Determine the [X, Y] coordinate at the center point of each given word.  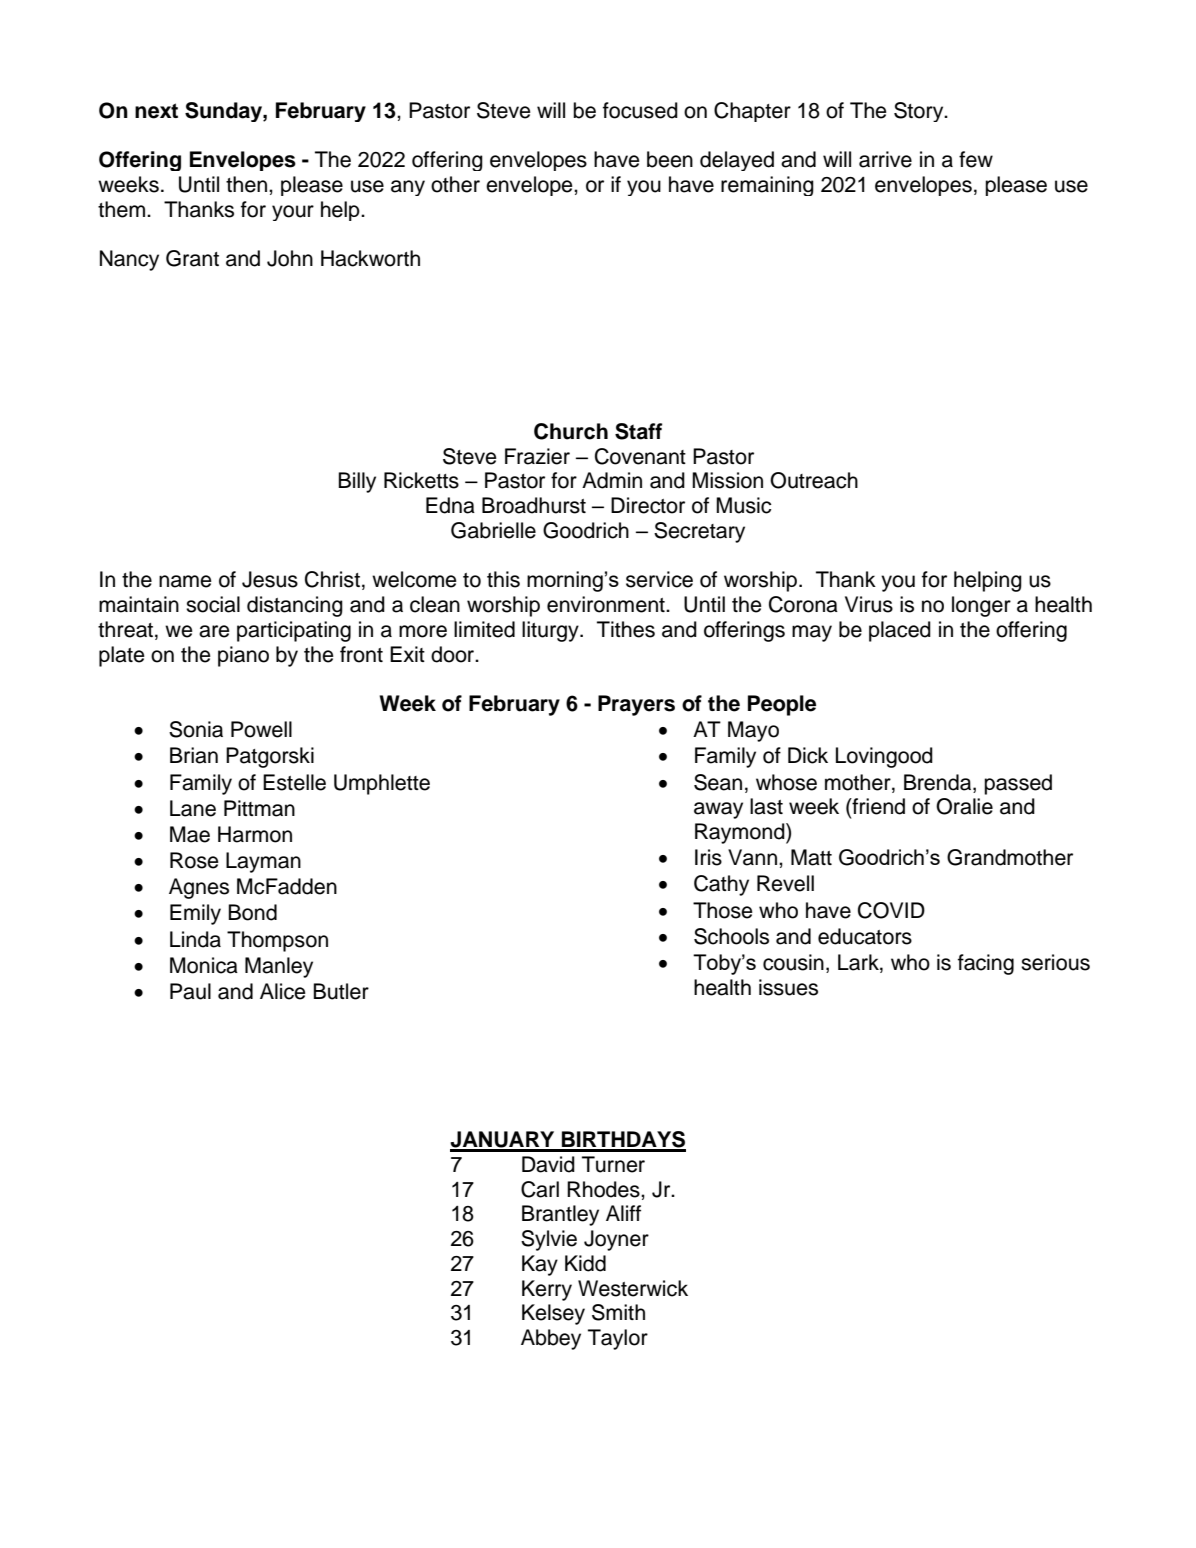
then [248, 184]
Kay [540, 1265]
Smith [618, 1312]
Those [723, 910]
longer [981, 606]
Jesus [270, 579]
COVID [891, 910]
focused [640, 110]
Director [648, 505]
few [976, 159]
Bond [252, 912]
